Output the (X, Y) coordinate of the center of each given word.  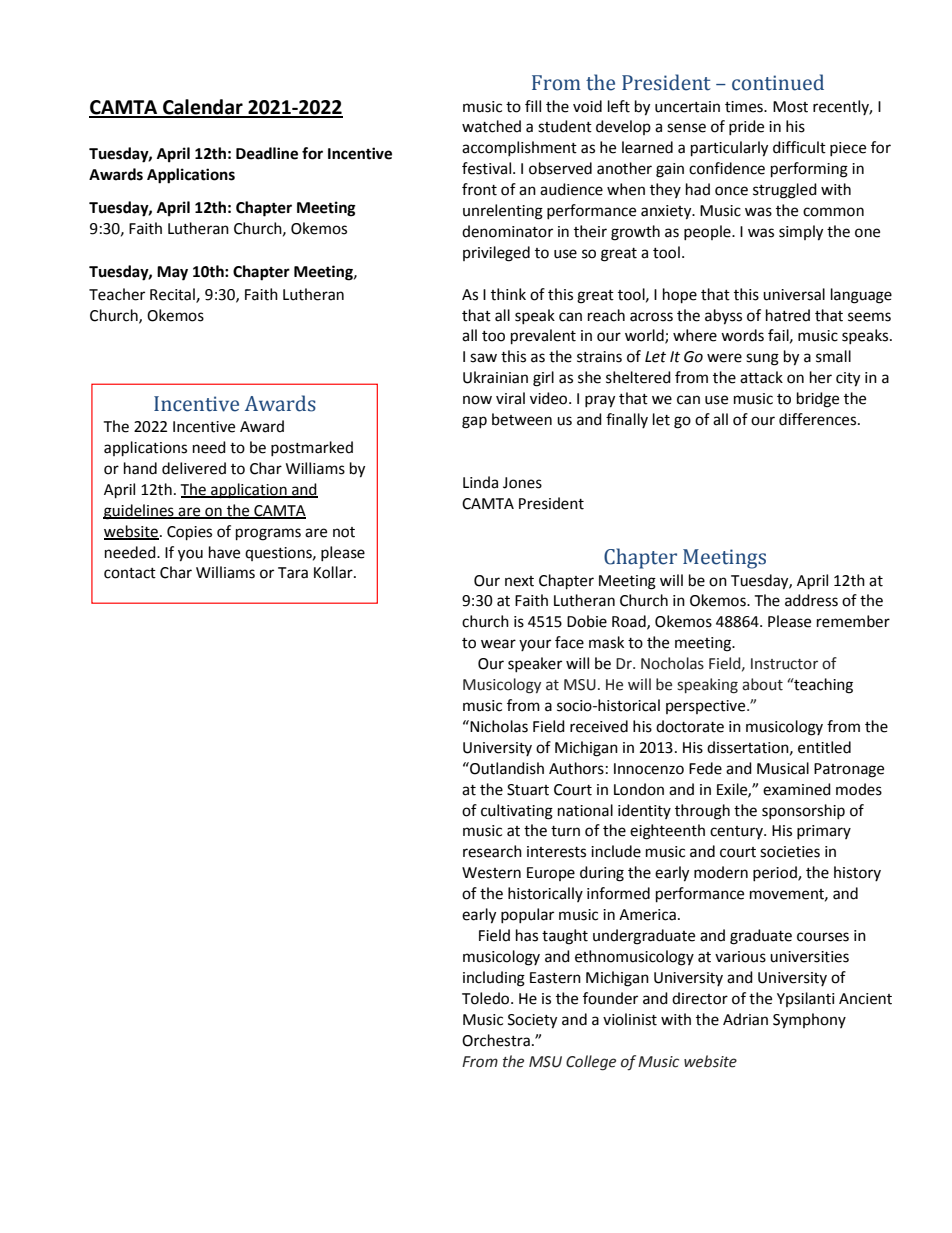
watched (491, 126)
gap (474, 422)
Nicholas (498, 726)
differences (819, 419)
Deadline (267, 153)
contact (130, 573)
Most (790, 107)
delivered (194, 468)
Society (532, 1021)
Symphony (809, 1021)
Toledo (487, 998)
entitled (824, 747)
